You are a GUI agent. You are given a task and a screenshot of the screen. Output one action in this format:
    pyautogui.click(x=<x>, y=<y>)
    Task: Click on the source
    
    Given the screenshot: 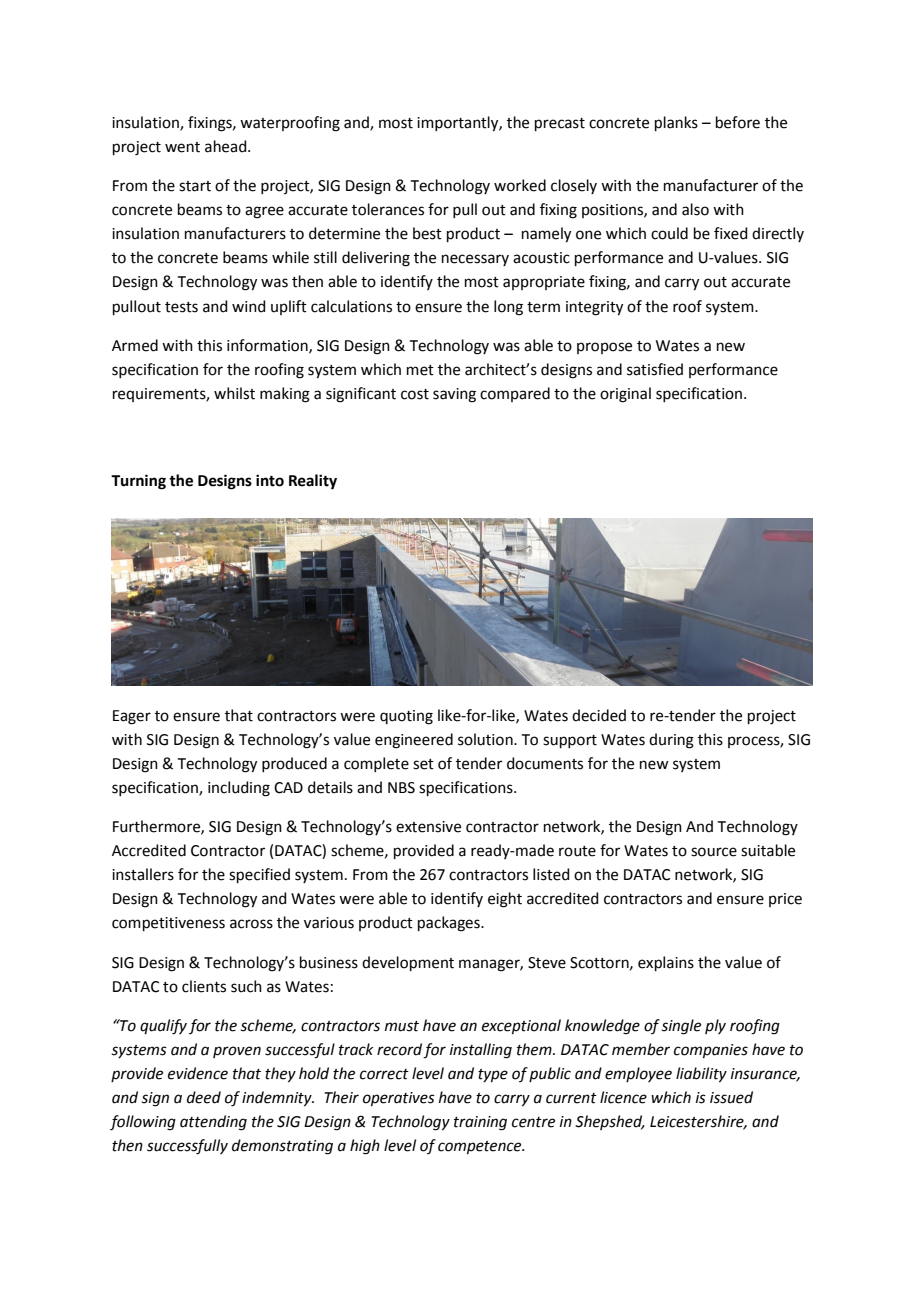 What is the action you would take?
    pyautogui.click(x=714, y=852)
